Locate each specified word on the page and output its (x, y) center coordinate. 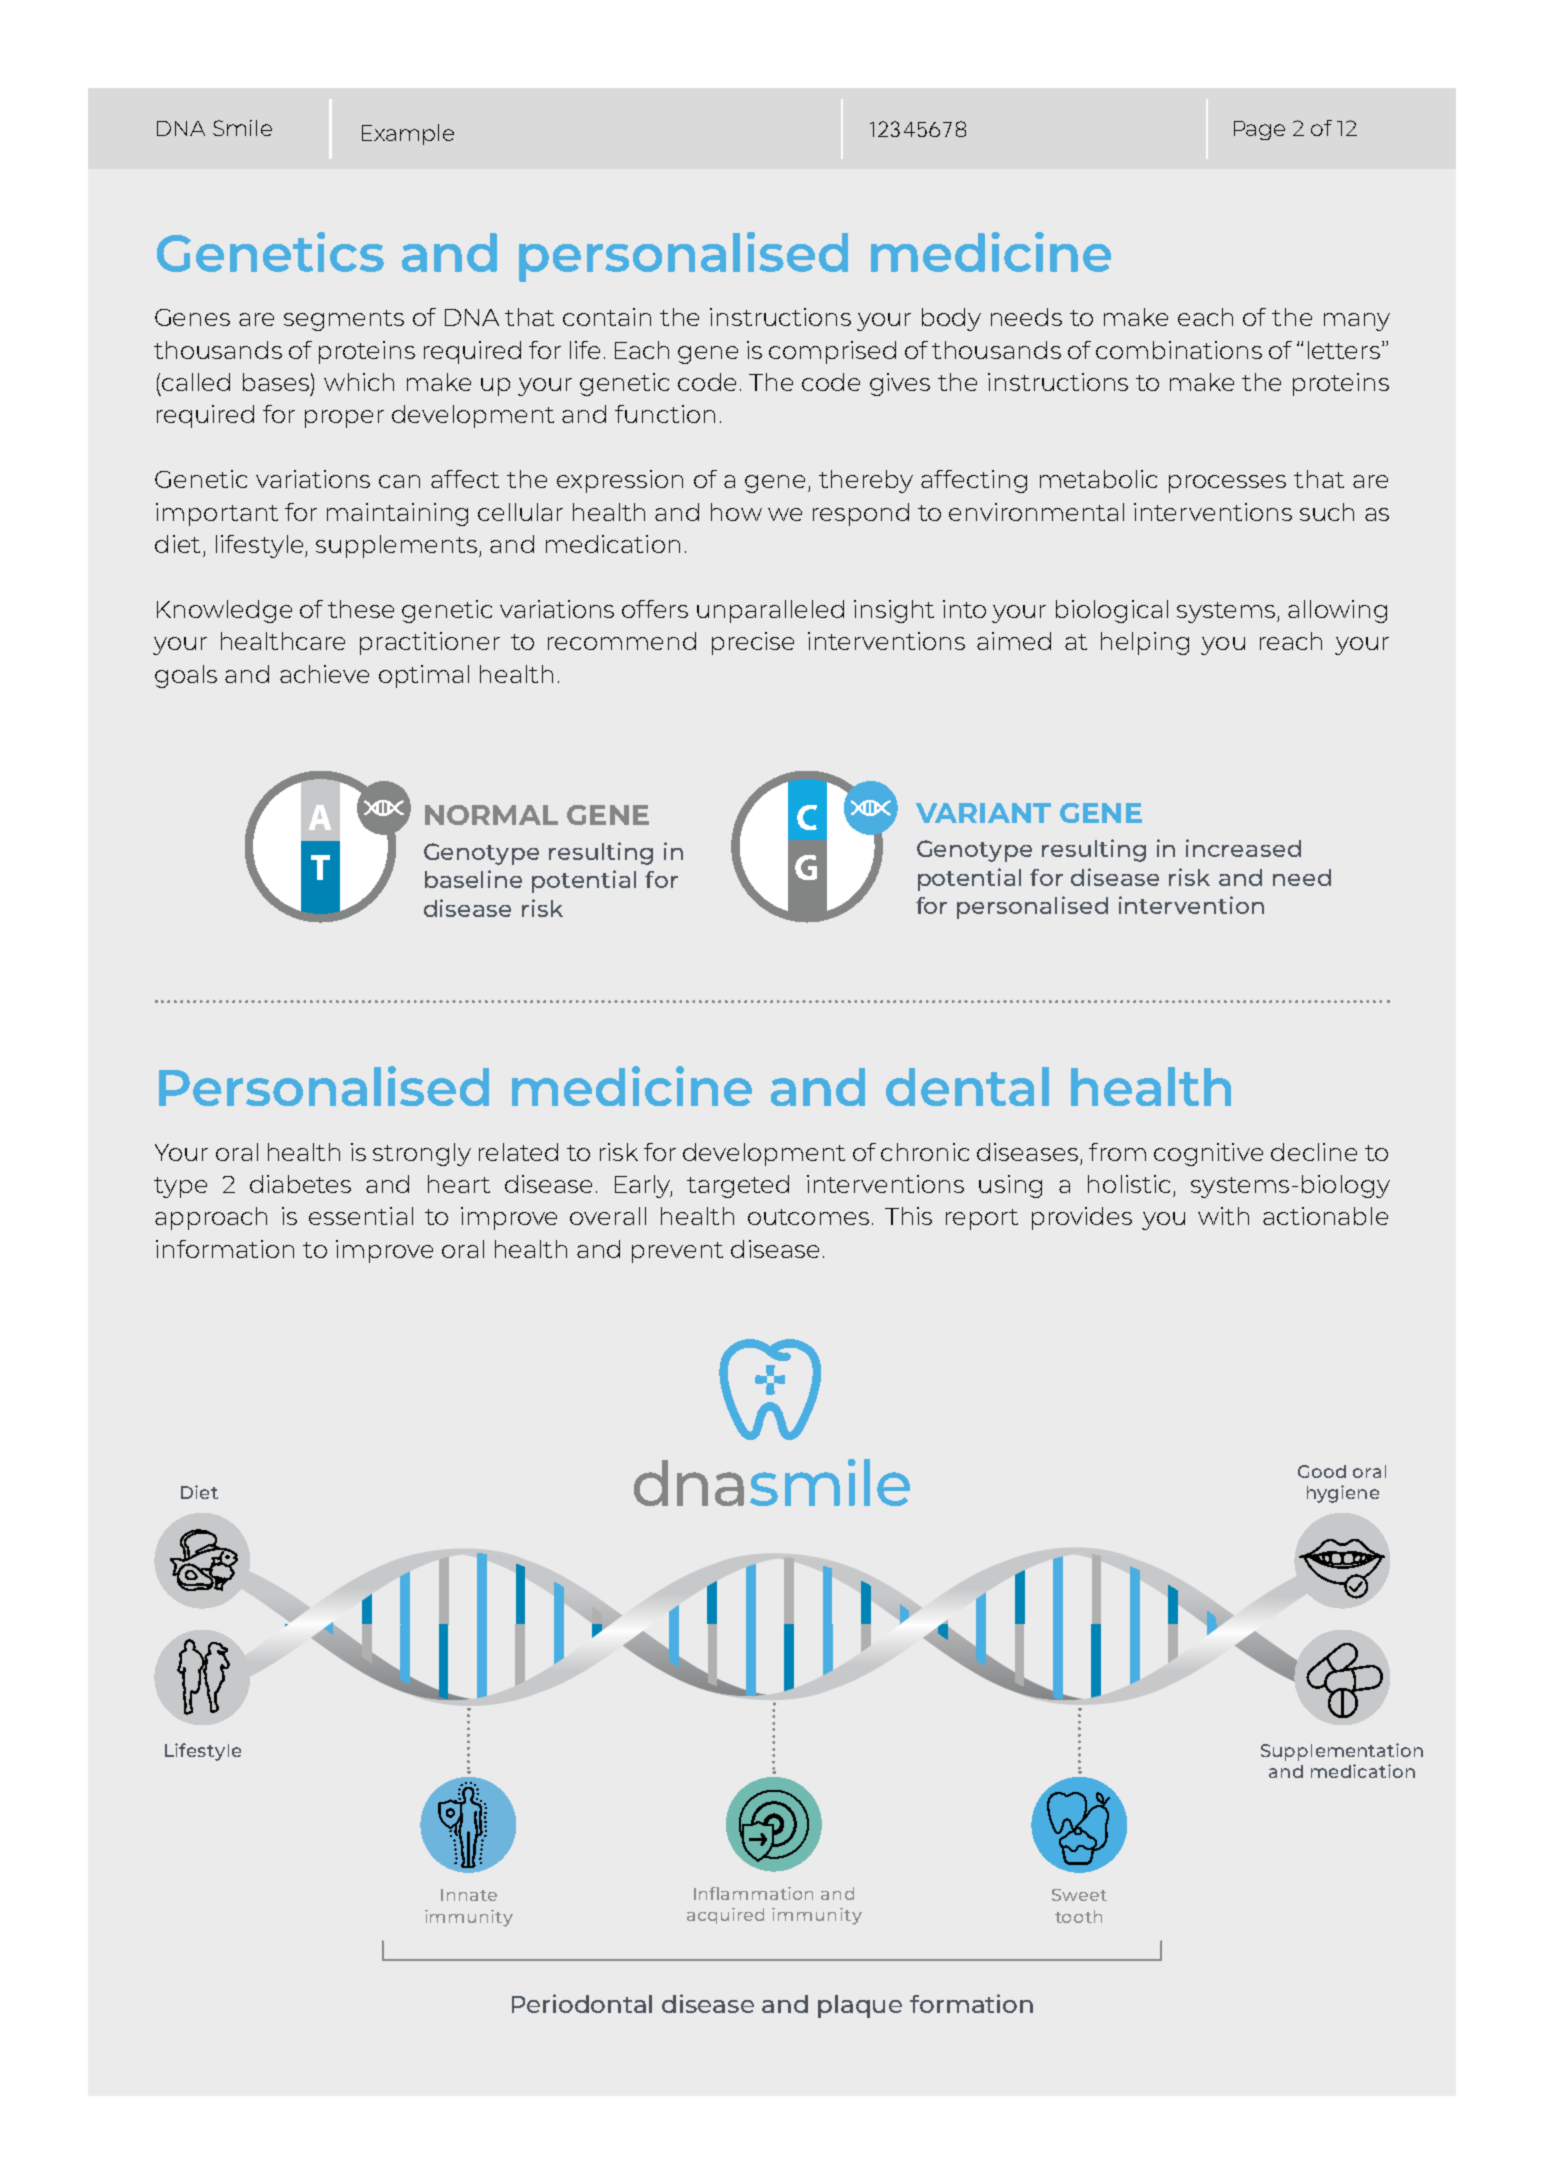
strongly (422, 1154)
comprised (832, 352)
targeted (738, 1186)
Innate (469, 1895)
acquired (725, 1916)
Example (408, 134)
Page (1259, 130)
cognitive (1208, 1154)
